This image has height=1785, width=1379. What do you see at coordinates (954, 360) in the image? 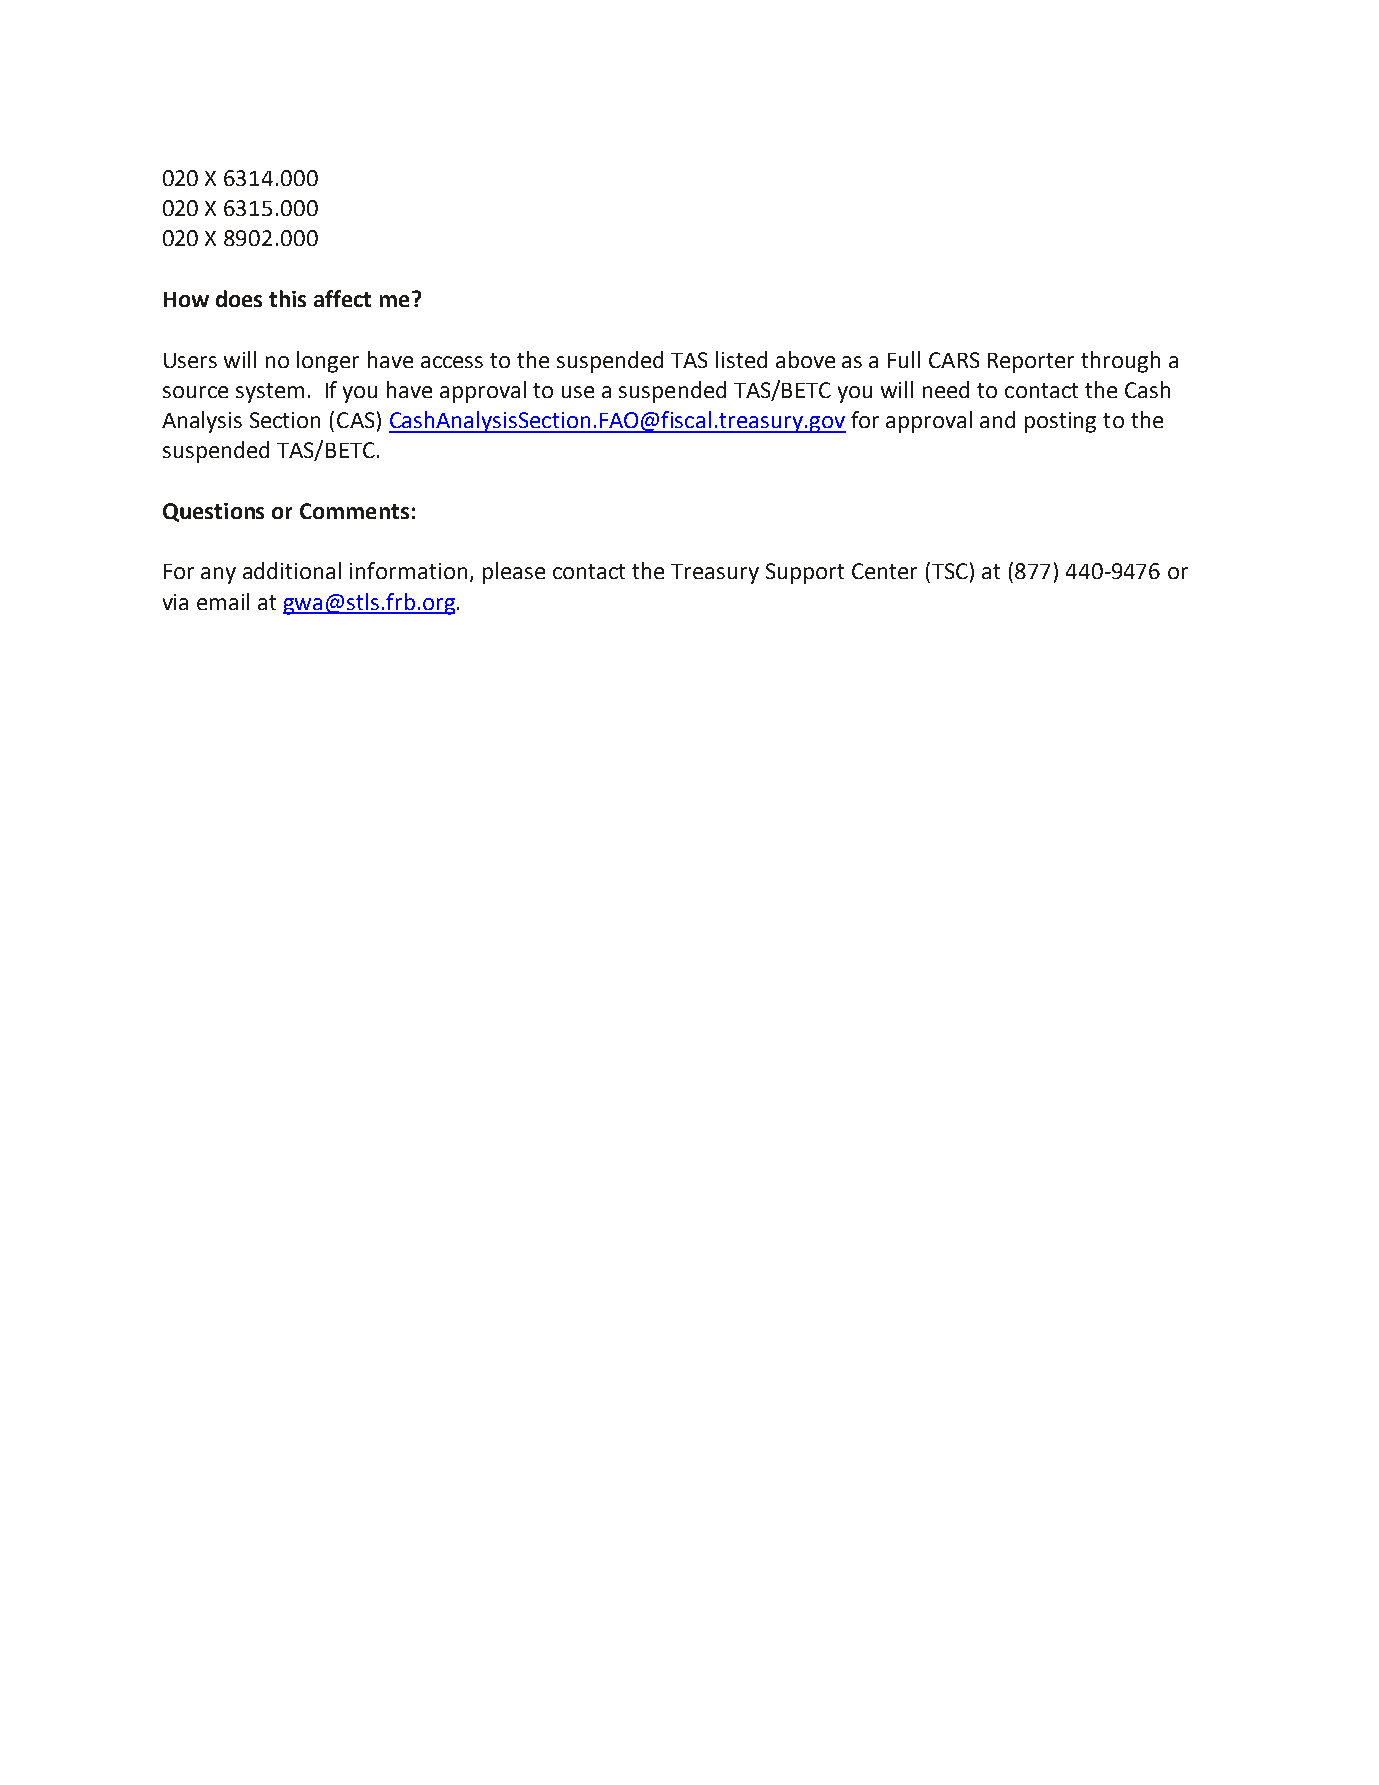
I see `CARS` at bounding box center [954, 360].
